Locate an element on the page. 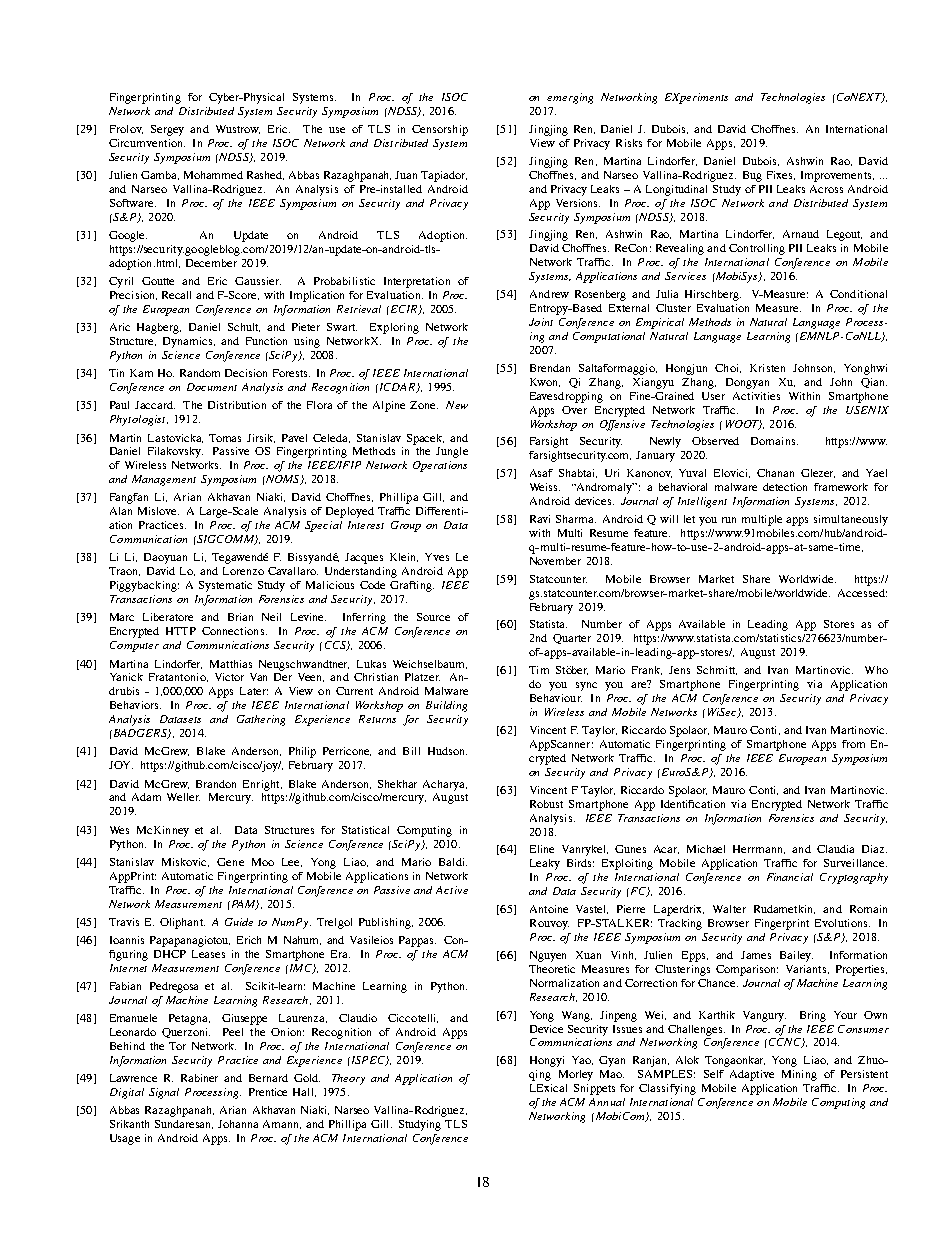  Sundaresan is located at coordinates (184, 1124).
